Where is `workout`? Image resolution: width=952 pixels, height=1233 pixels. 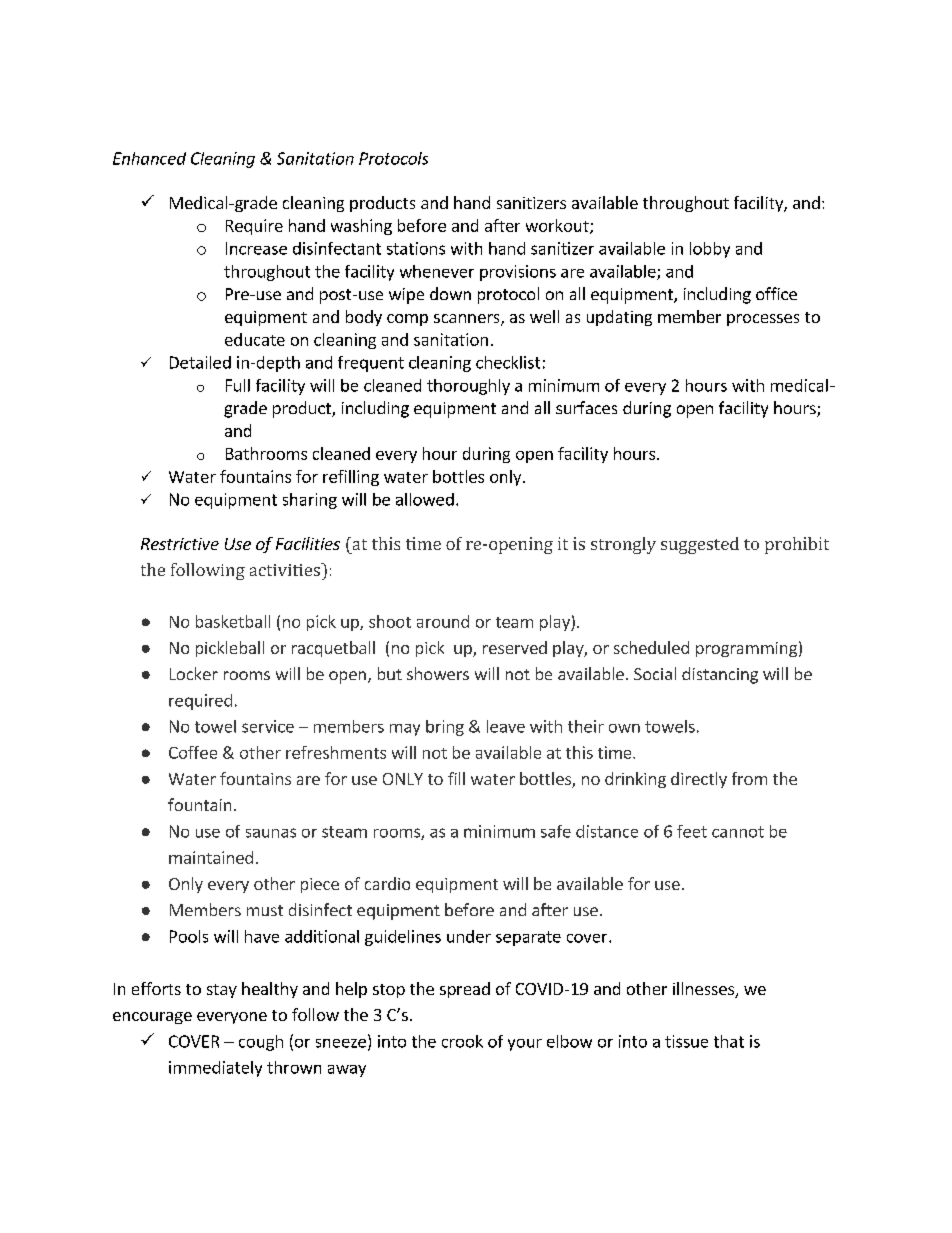 workout is located at coordinates (558, 226).
